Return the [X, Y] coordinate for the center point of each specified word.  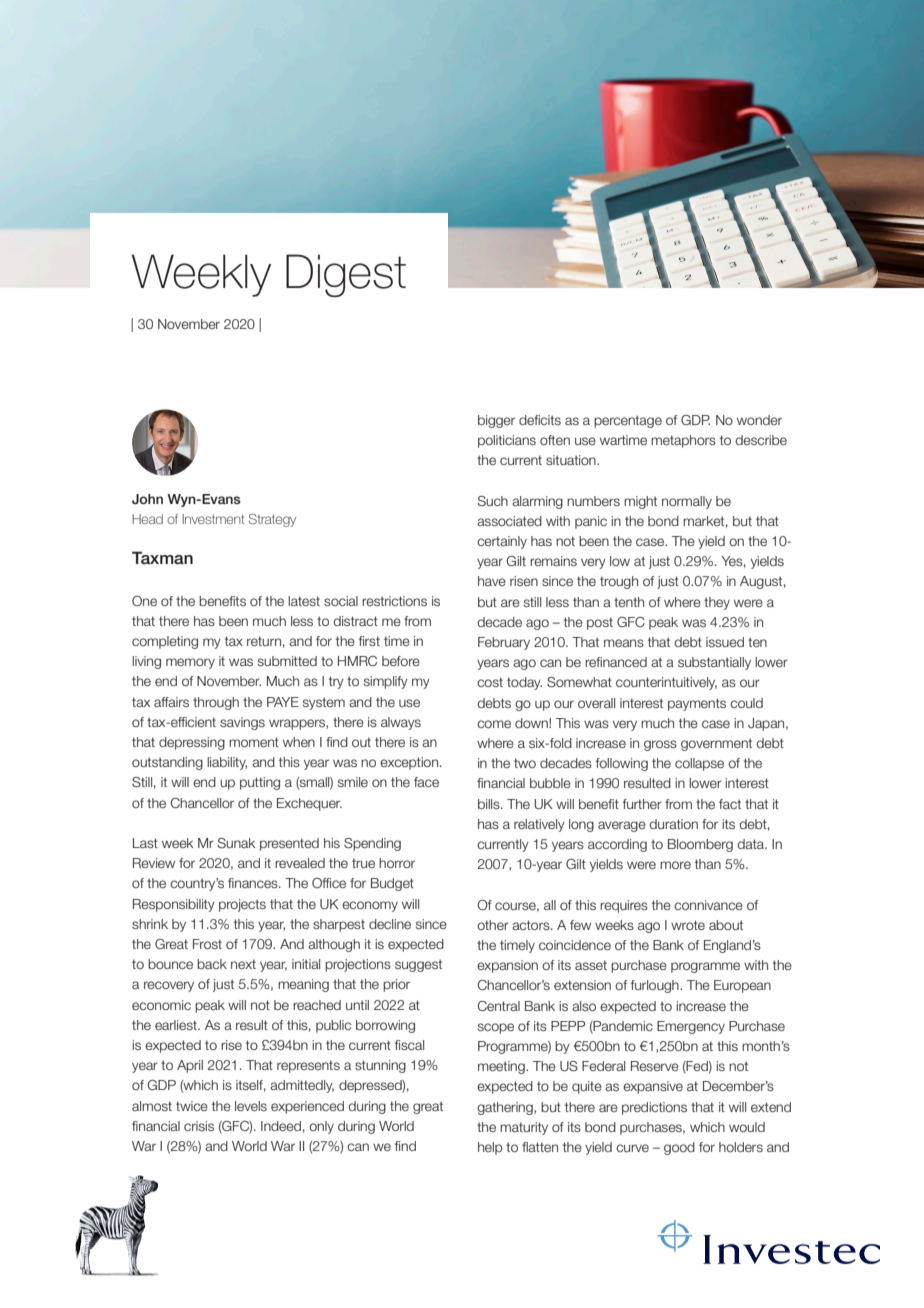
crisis [199, 1126]
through [216, 703]
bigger [496, 421]
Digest [346, 275]
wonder [759, 420]
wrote [688, 925]
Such [492, 501]
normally [687, 502]
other [493, 925]
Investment [213, 519]
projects [242, 905]
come [494, 724]
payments [697, 704]
